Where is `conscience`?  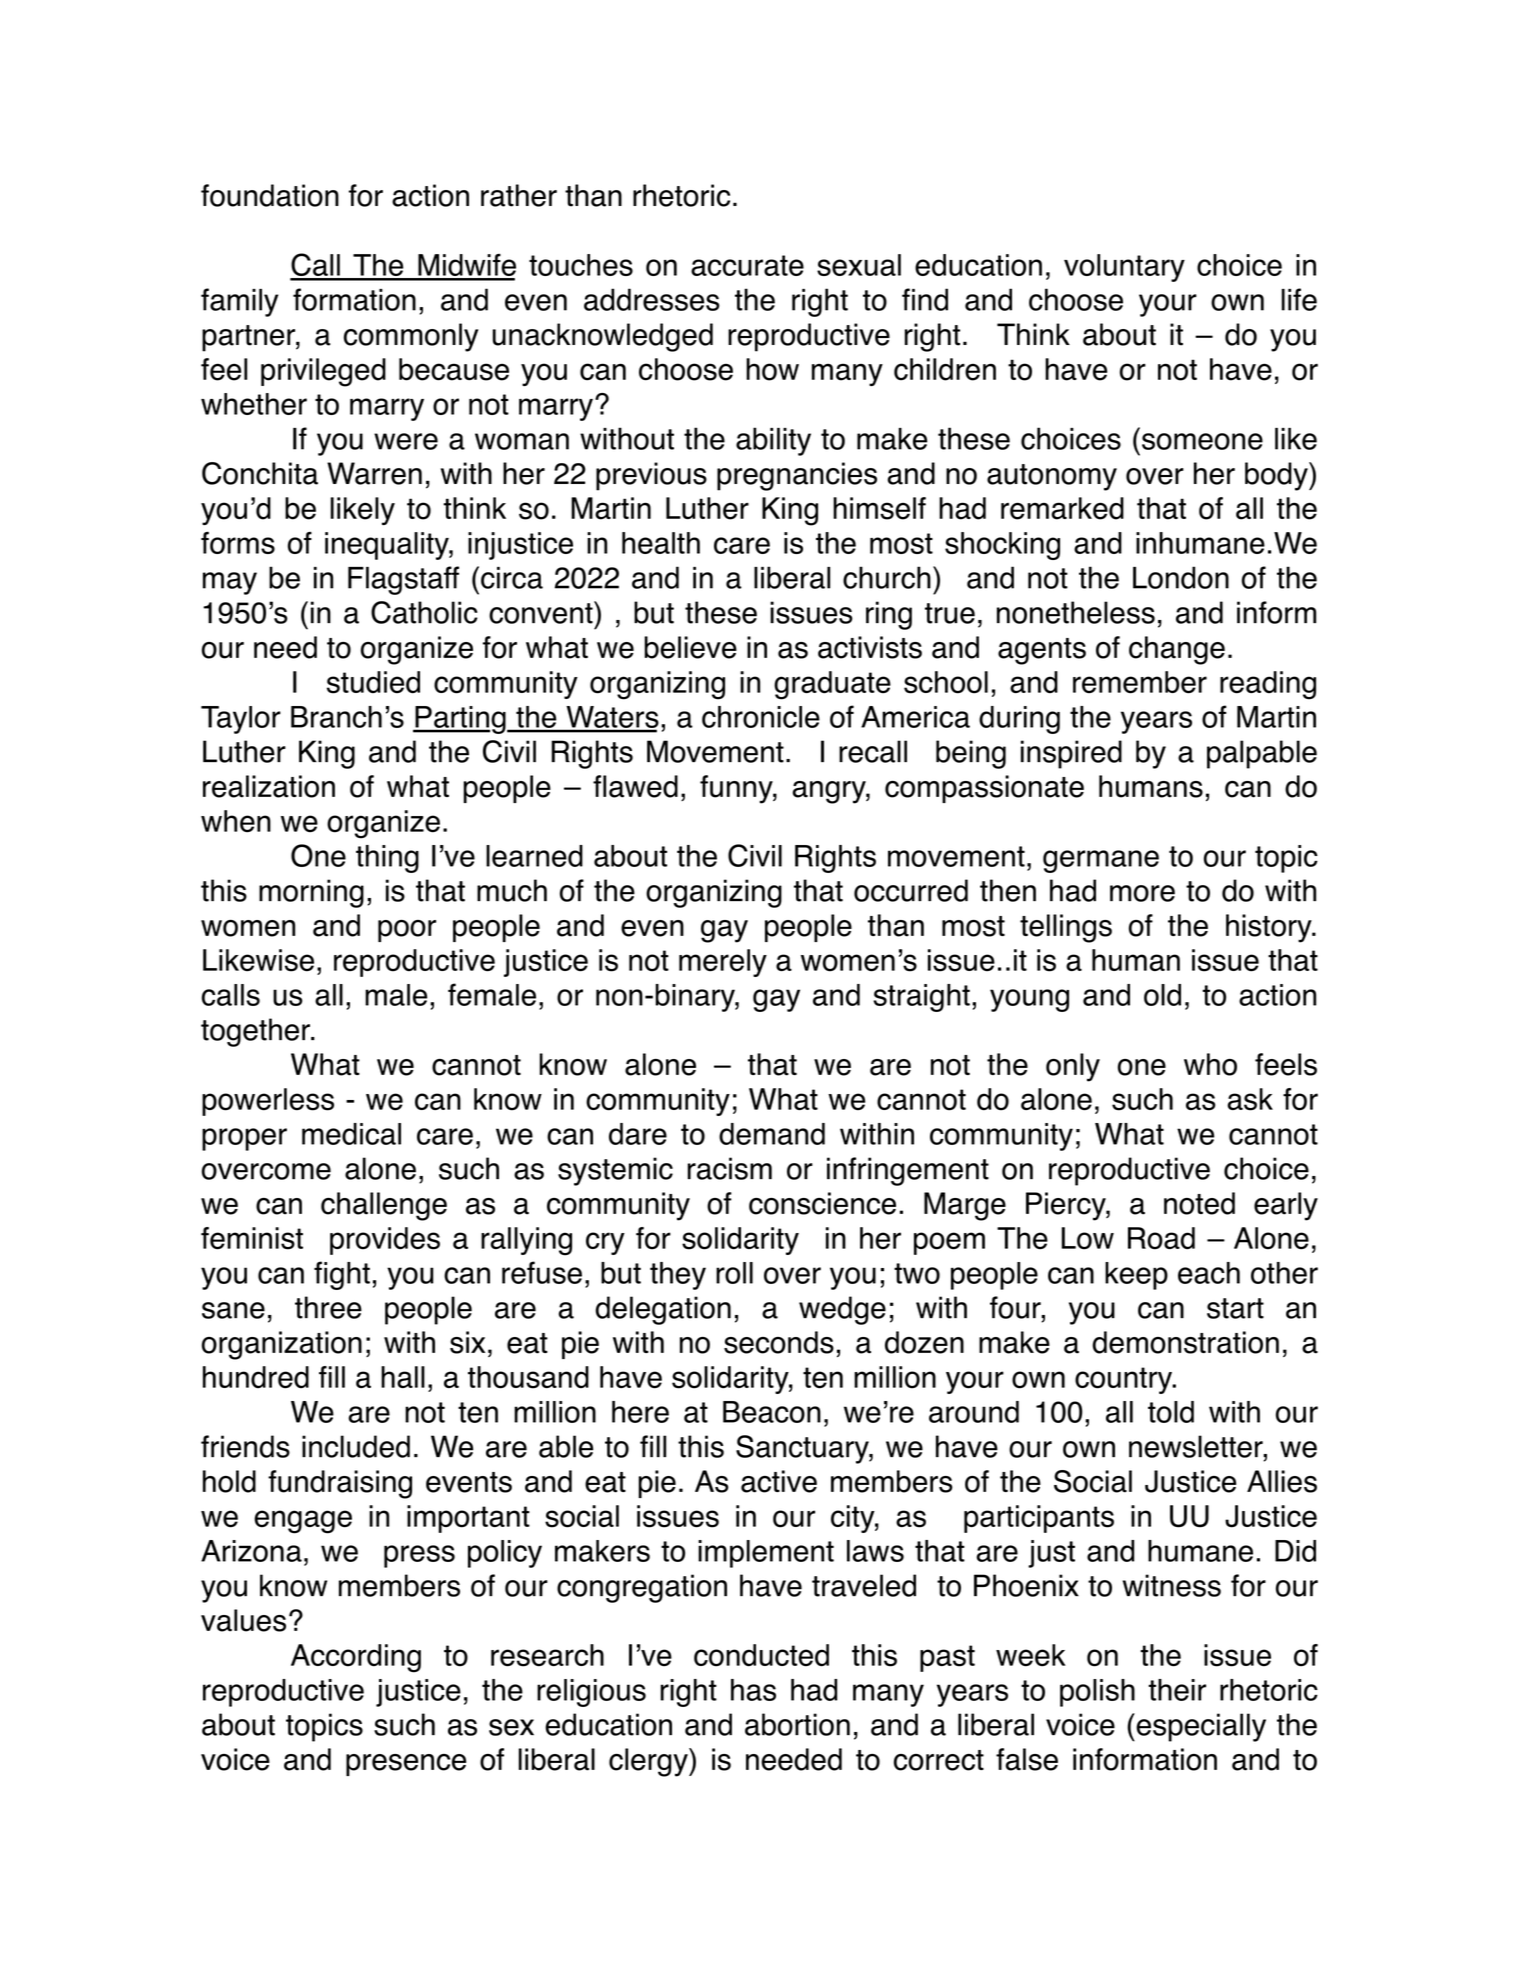
conscience is located at coordinates (822, 1203).
